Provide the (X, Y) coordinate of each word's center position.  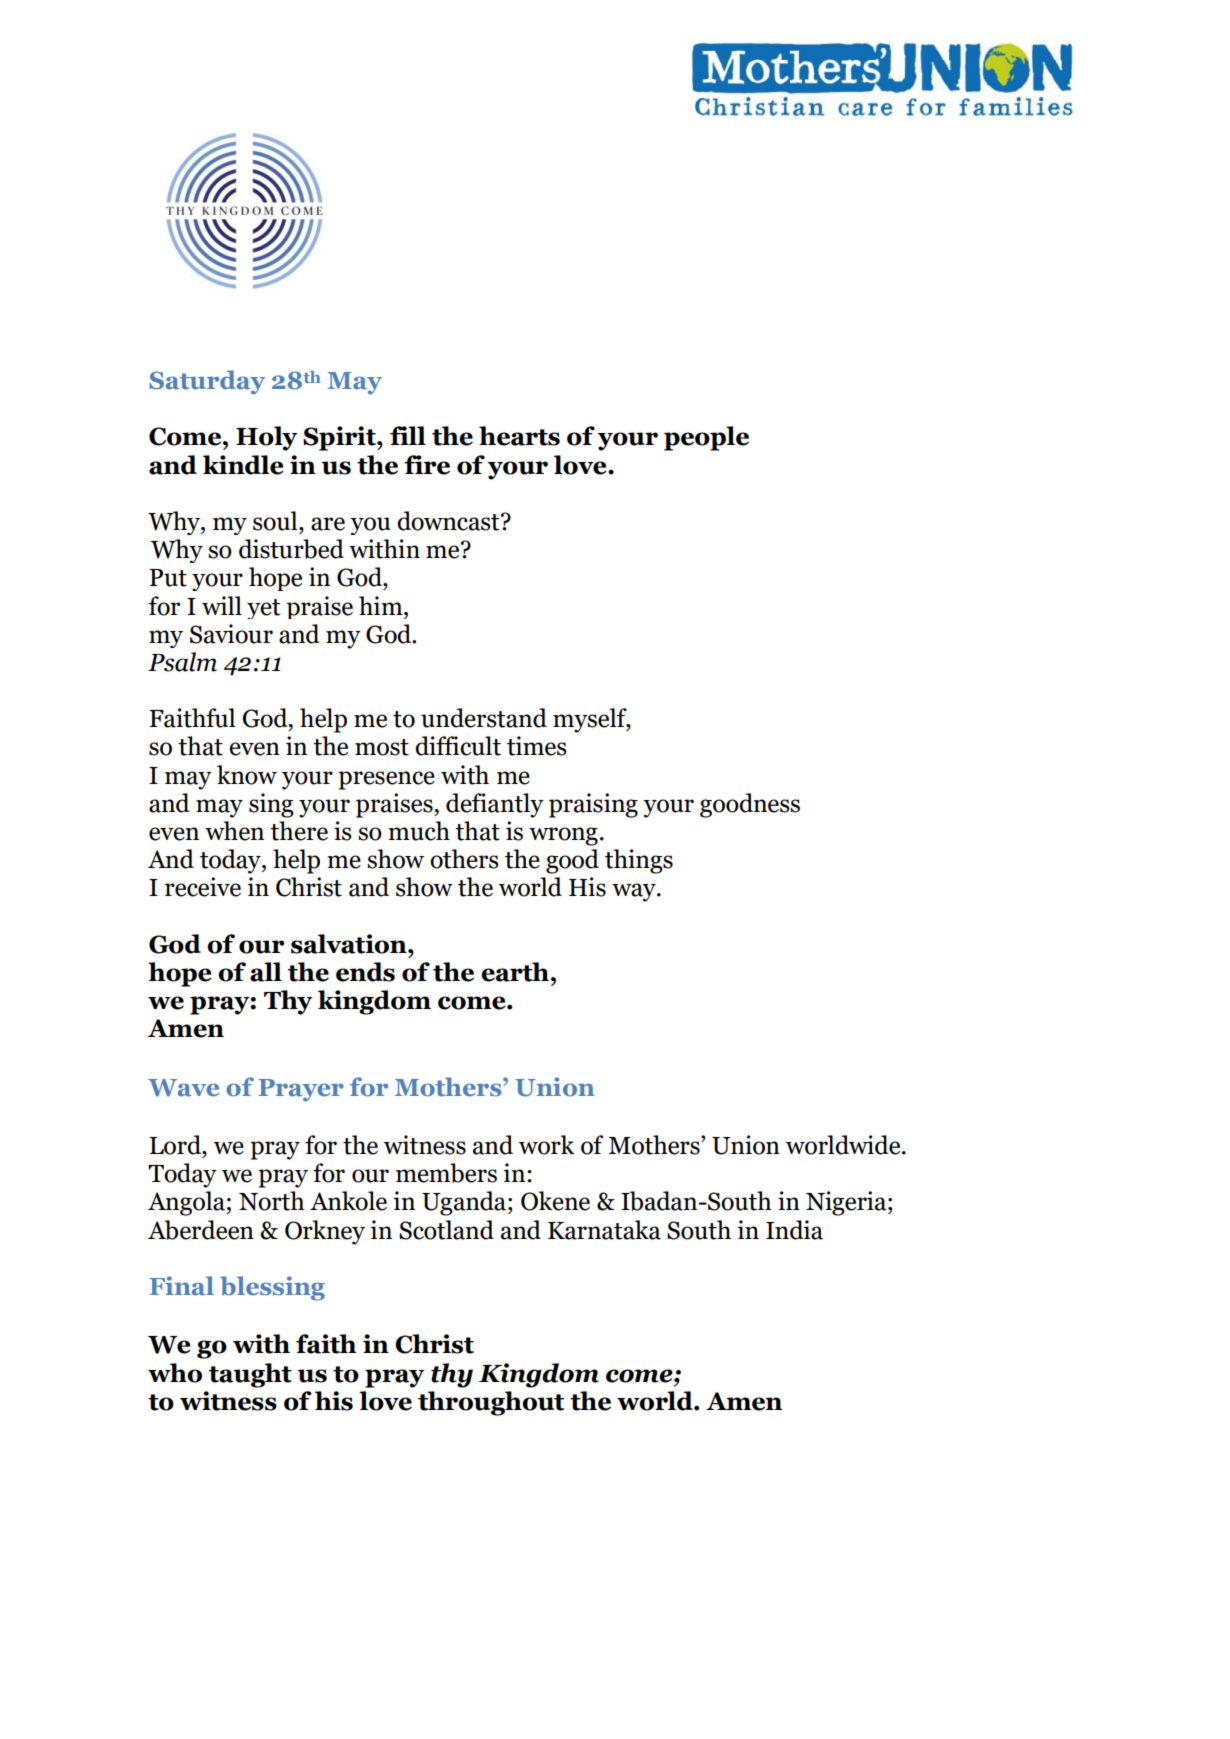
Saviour (231, 634)
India (794, 1230)
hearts (519, 436)
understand (484, 718)
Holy (266, 438)
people (706, 438)
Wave (183, 1088)
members (446, 1173)
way (635, 892)
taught (250, 1375)
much (419, 831)
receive (203, 887)
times (537, 746)
